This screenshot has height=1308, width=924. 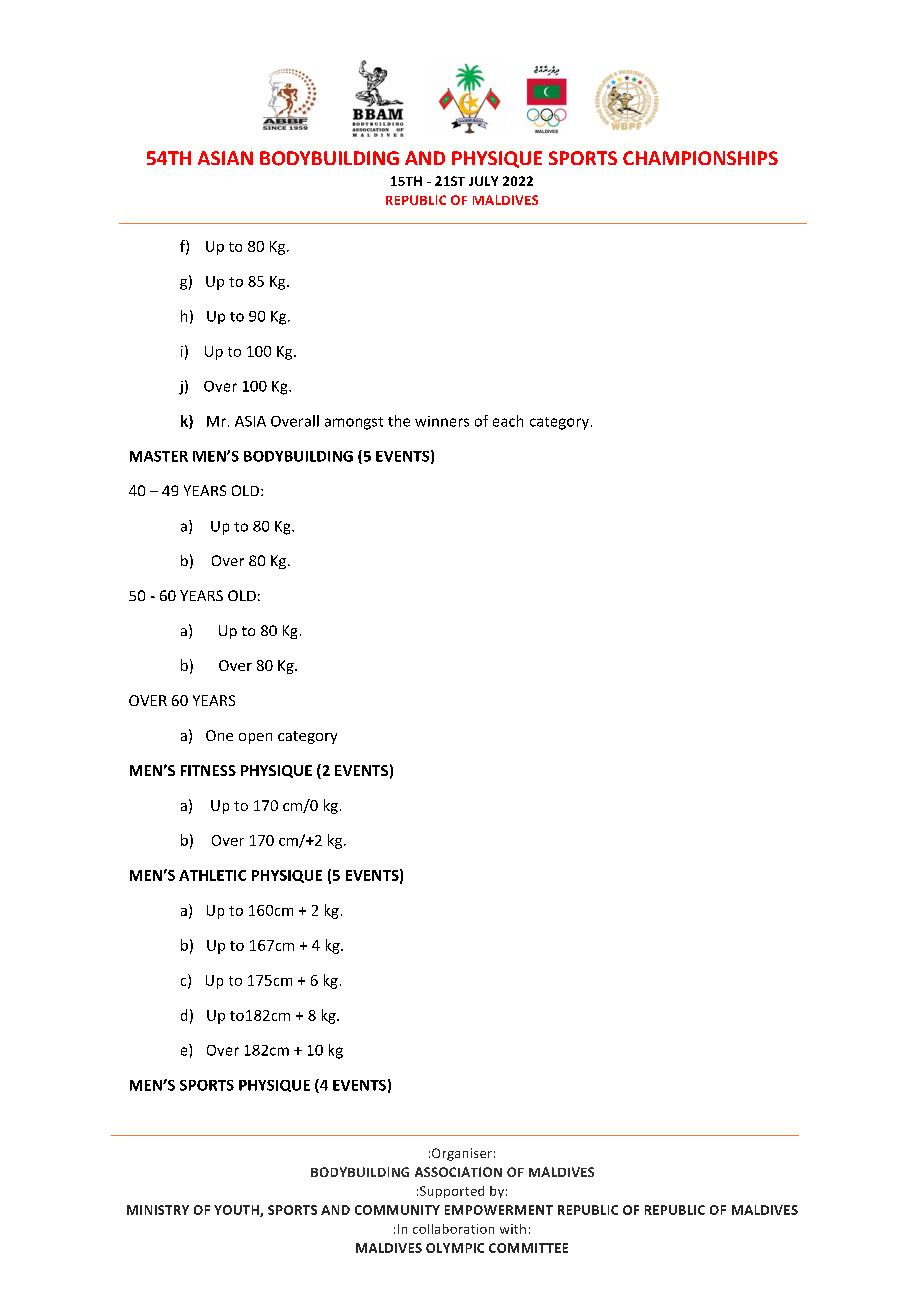 I want to click on JULY, so click(x=483, y=181).
